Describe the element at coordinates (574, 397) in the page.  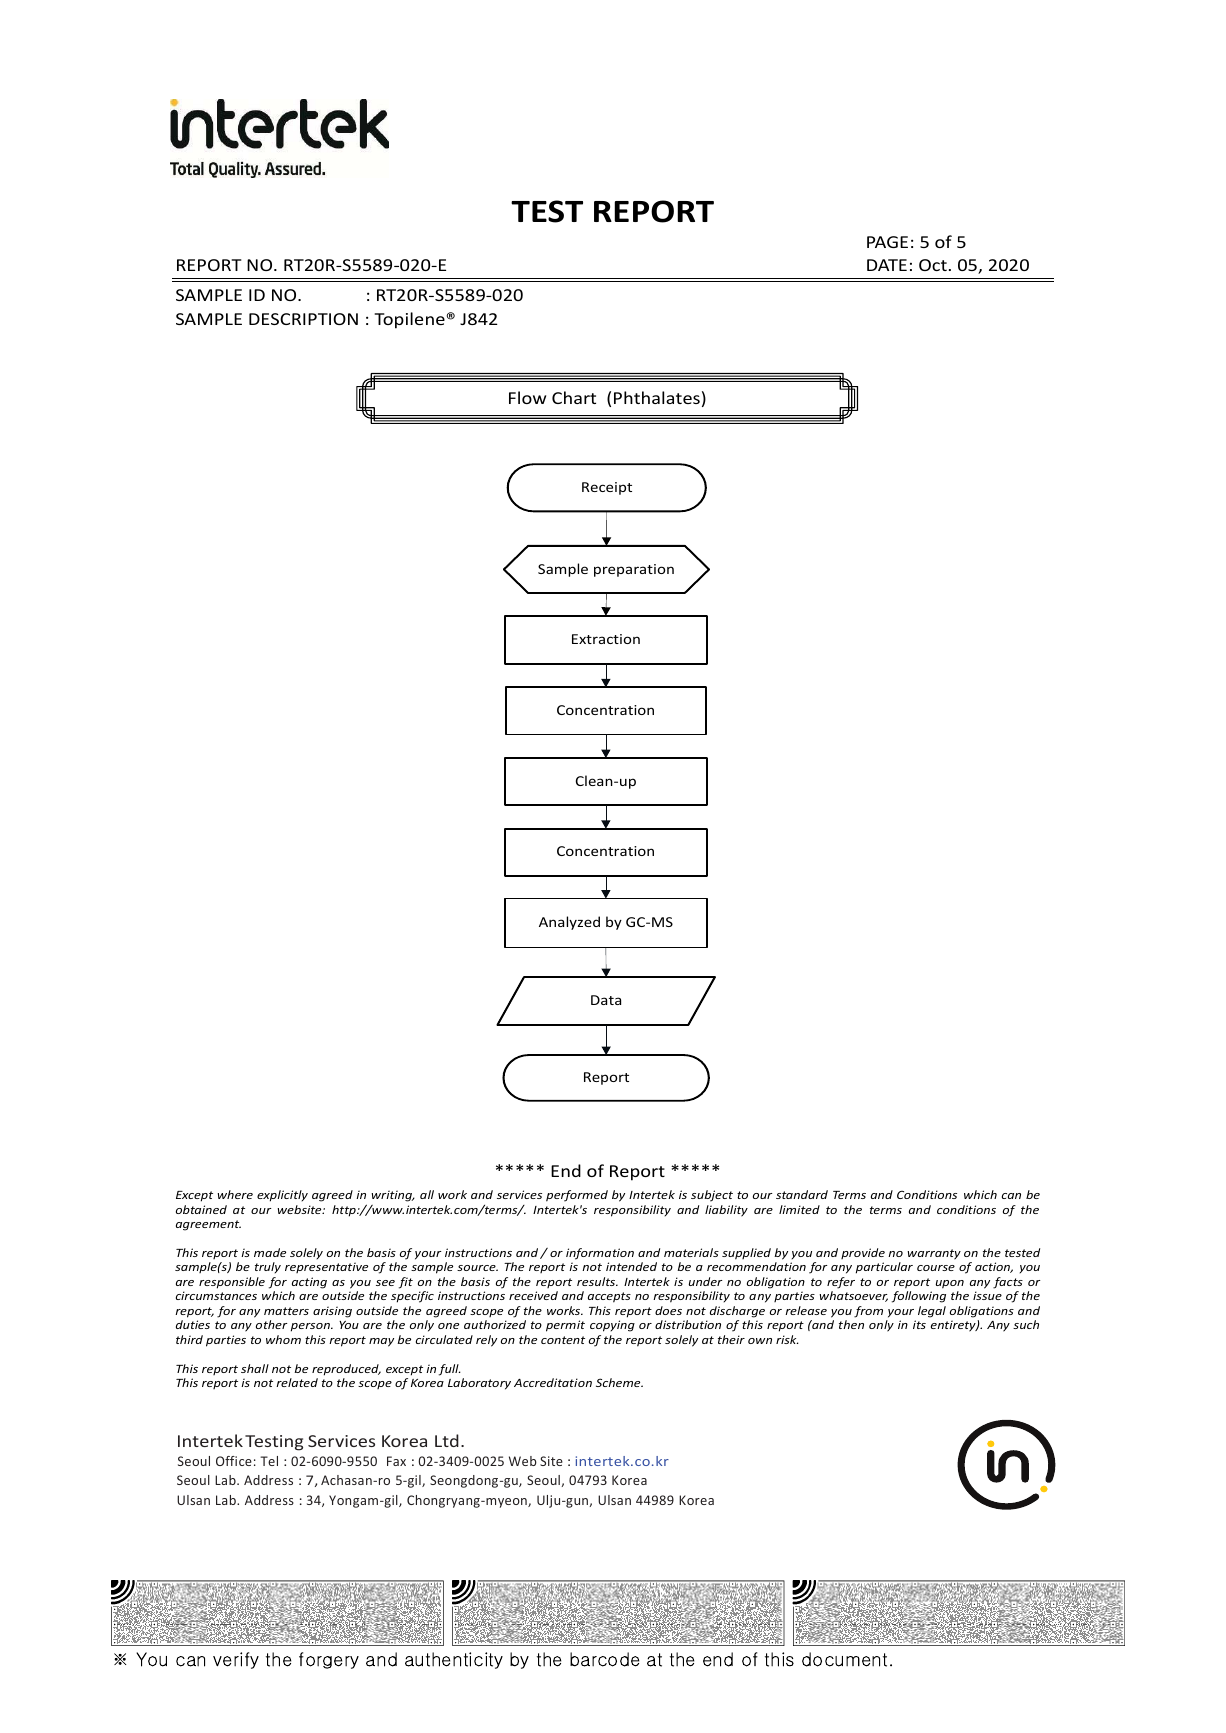
I see `Chart` at that location.
